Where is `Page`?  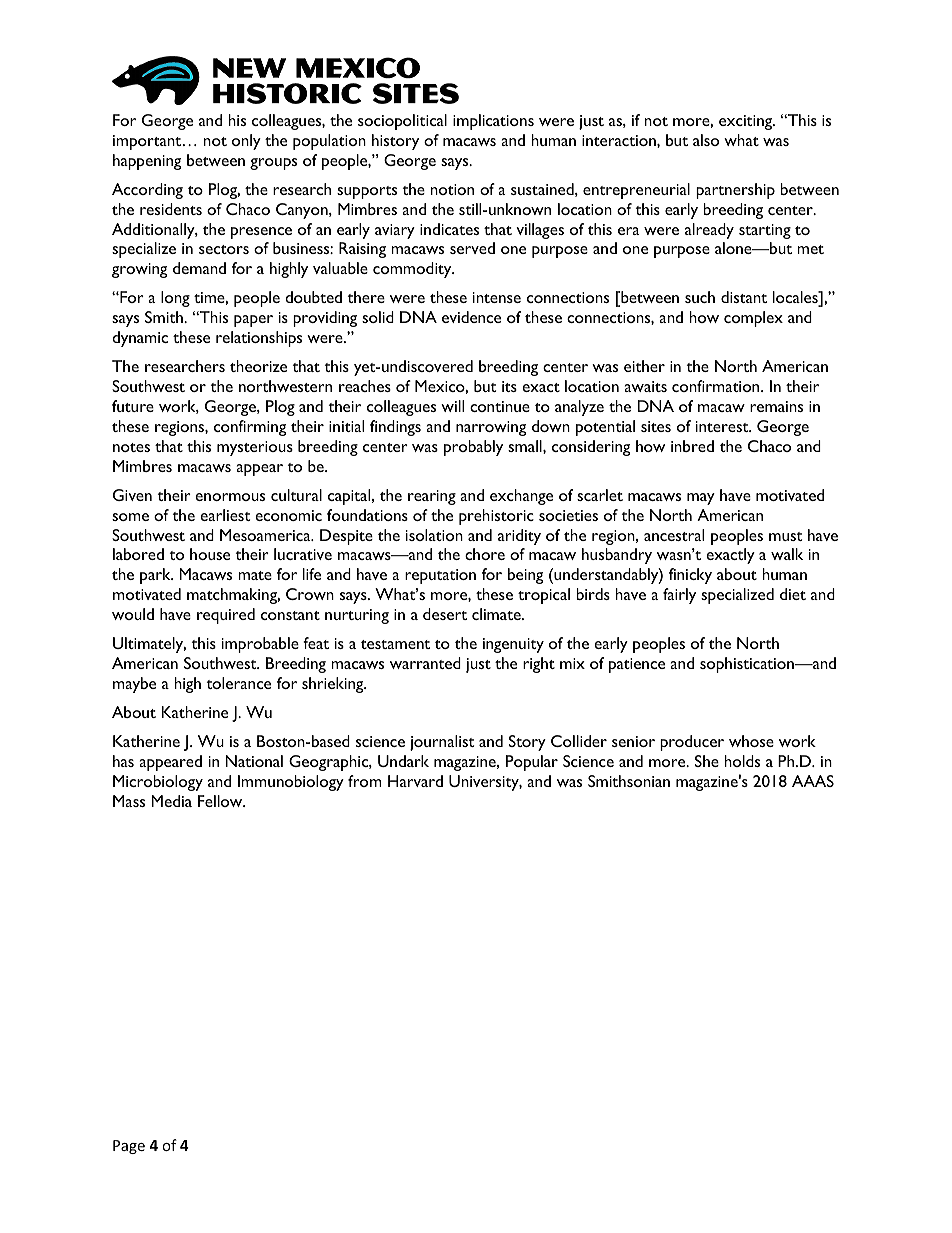 Page is located at coordinates (129, 1147).
